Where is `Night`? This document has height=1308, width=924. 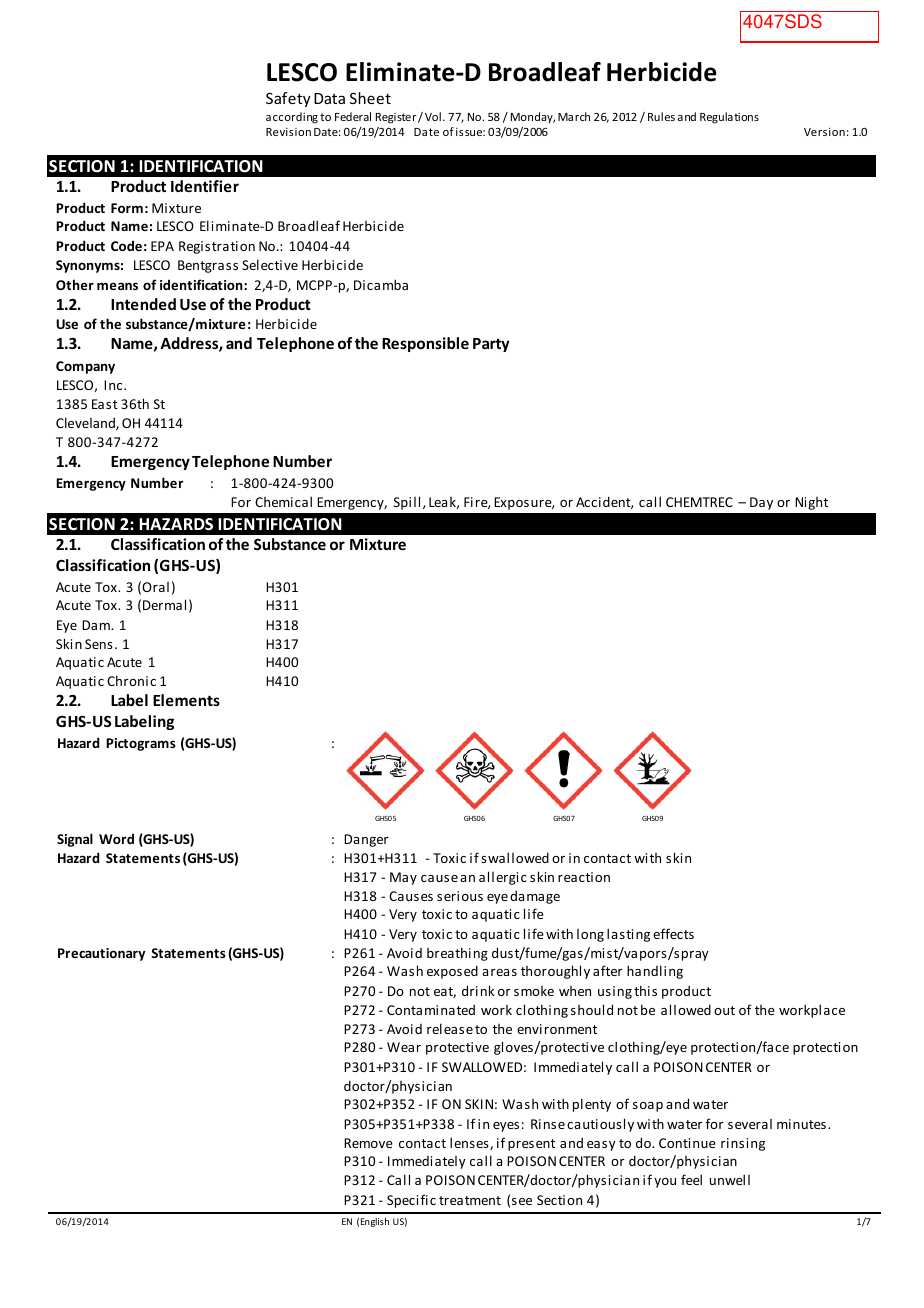
Night is located at coordinates (811, 503).
